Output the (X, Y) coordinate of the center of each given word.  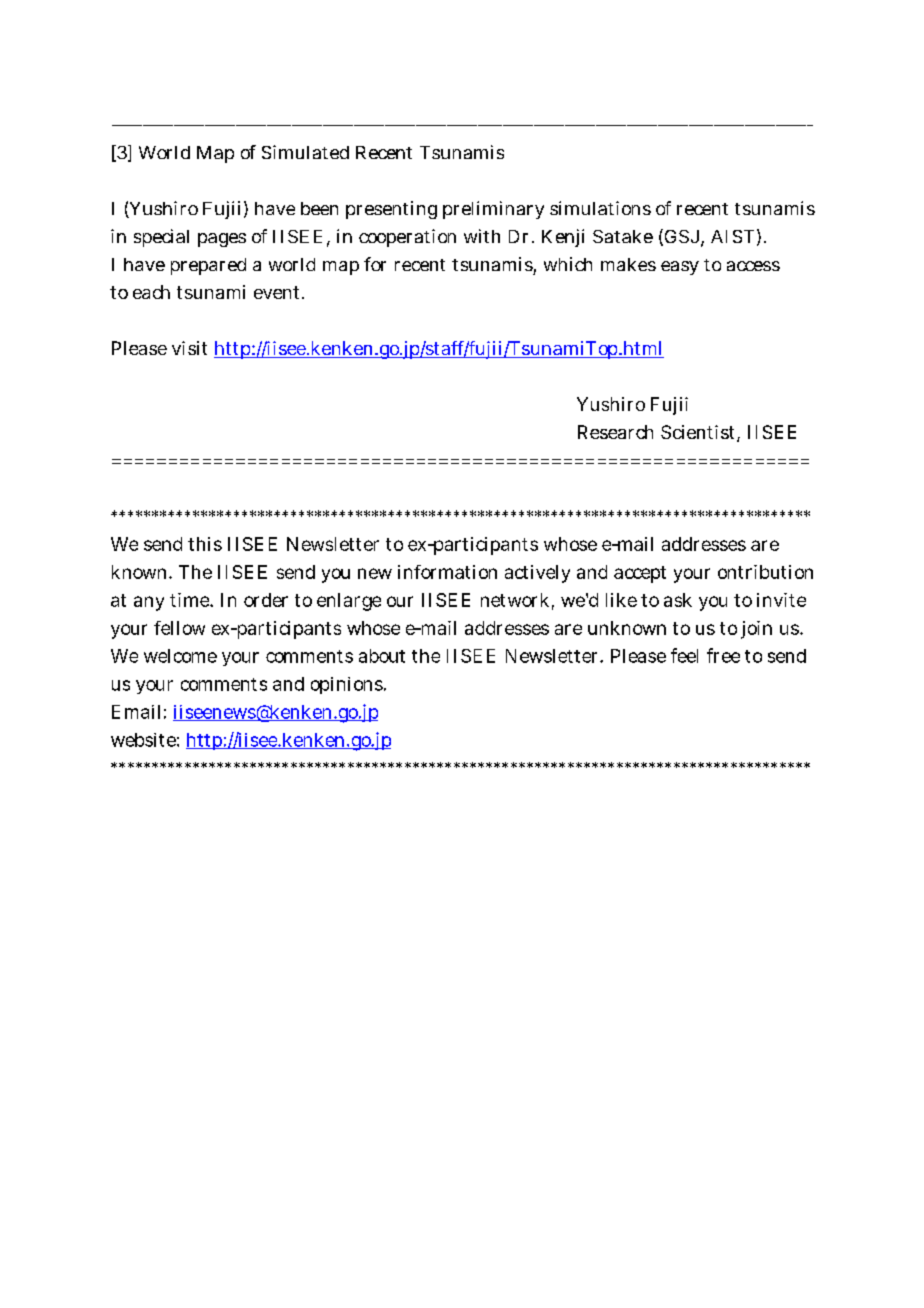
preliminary (493, 210)
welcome (180, 656)
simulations (600, 208)
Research (615, 432)
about (382, 656)
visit (189, 348)
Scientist (699, 433)
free (723, 655)
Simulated (305, 152)
